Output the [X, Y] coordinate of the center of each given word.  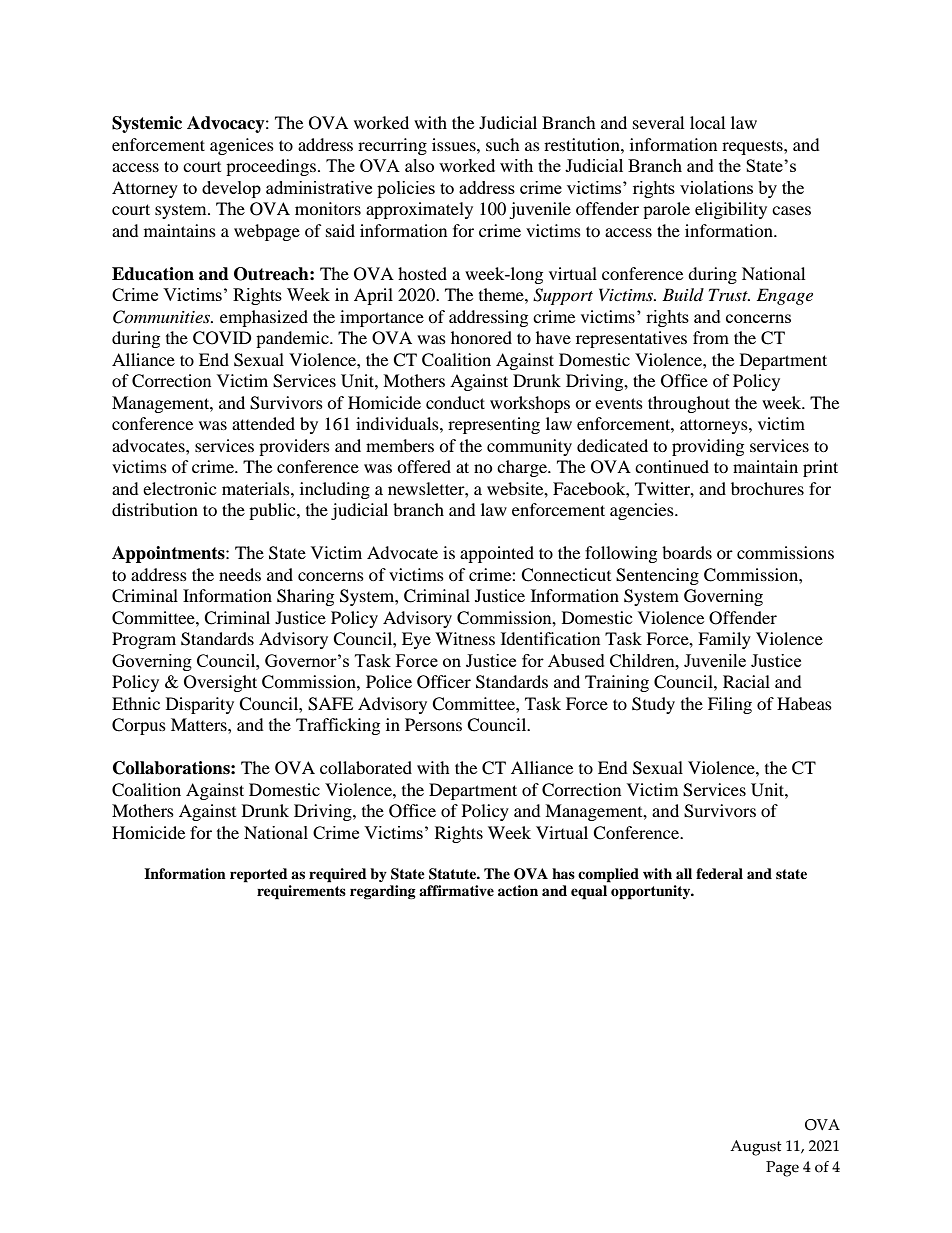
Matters [200, 724]
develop [231, 189]
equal [589, 892]
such [503, 144]
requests [753, 147]
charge [523, 468]
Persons [433, 724]
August [756, 1148]
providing [708, 447]
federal [719, 873]
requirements [301, 892]
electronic [179, 488]
